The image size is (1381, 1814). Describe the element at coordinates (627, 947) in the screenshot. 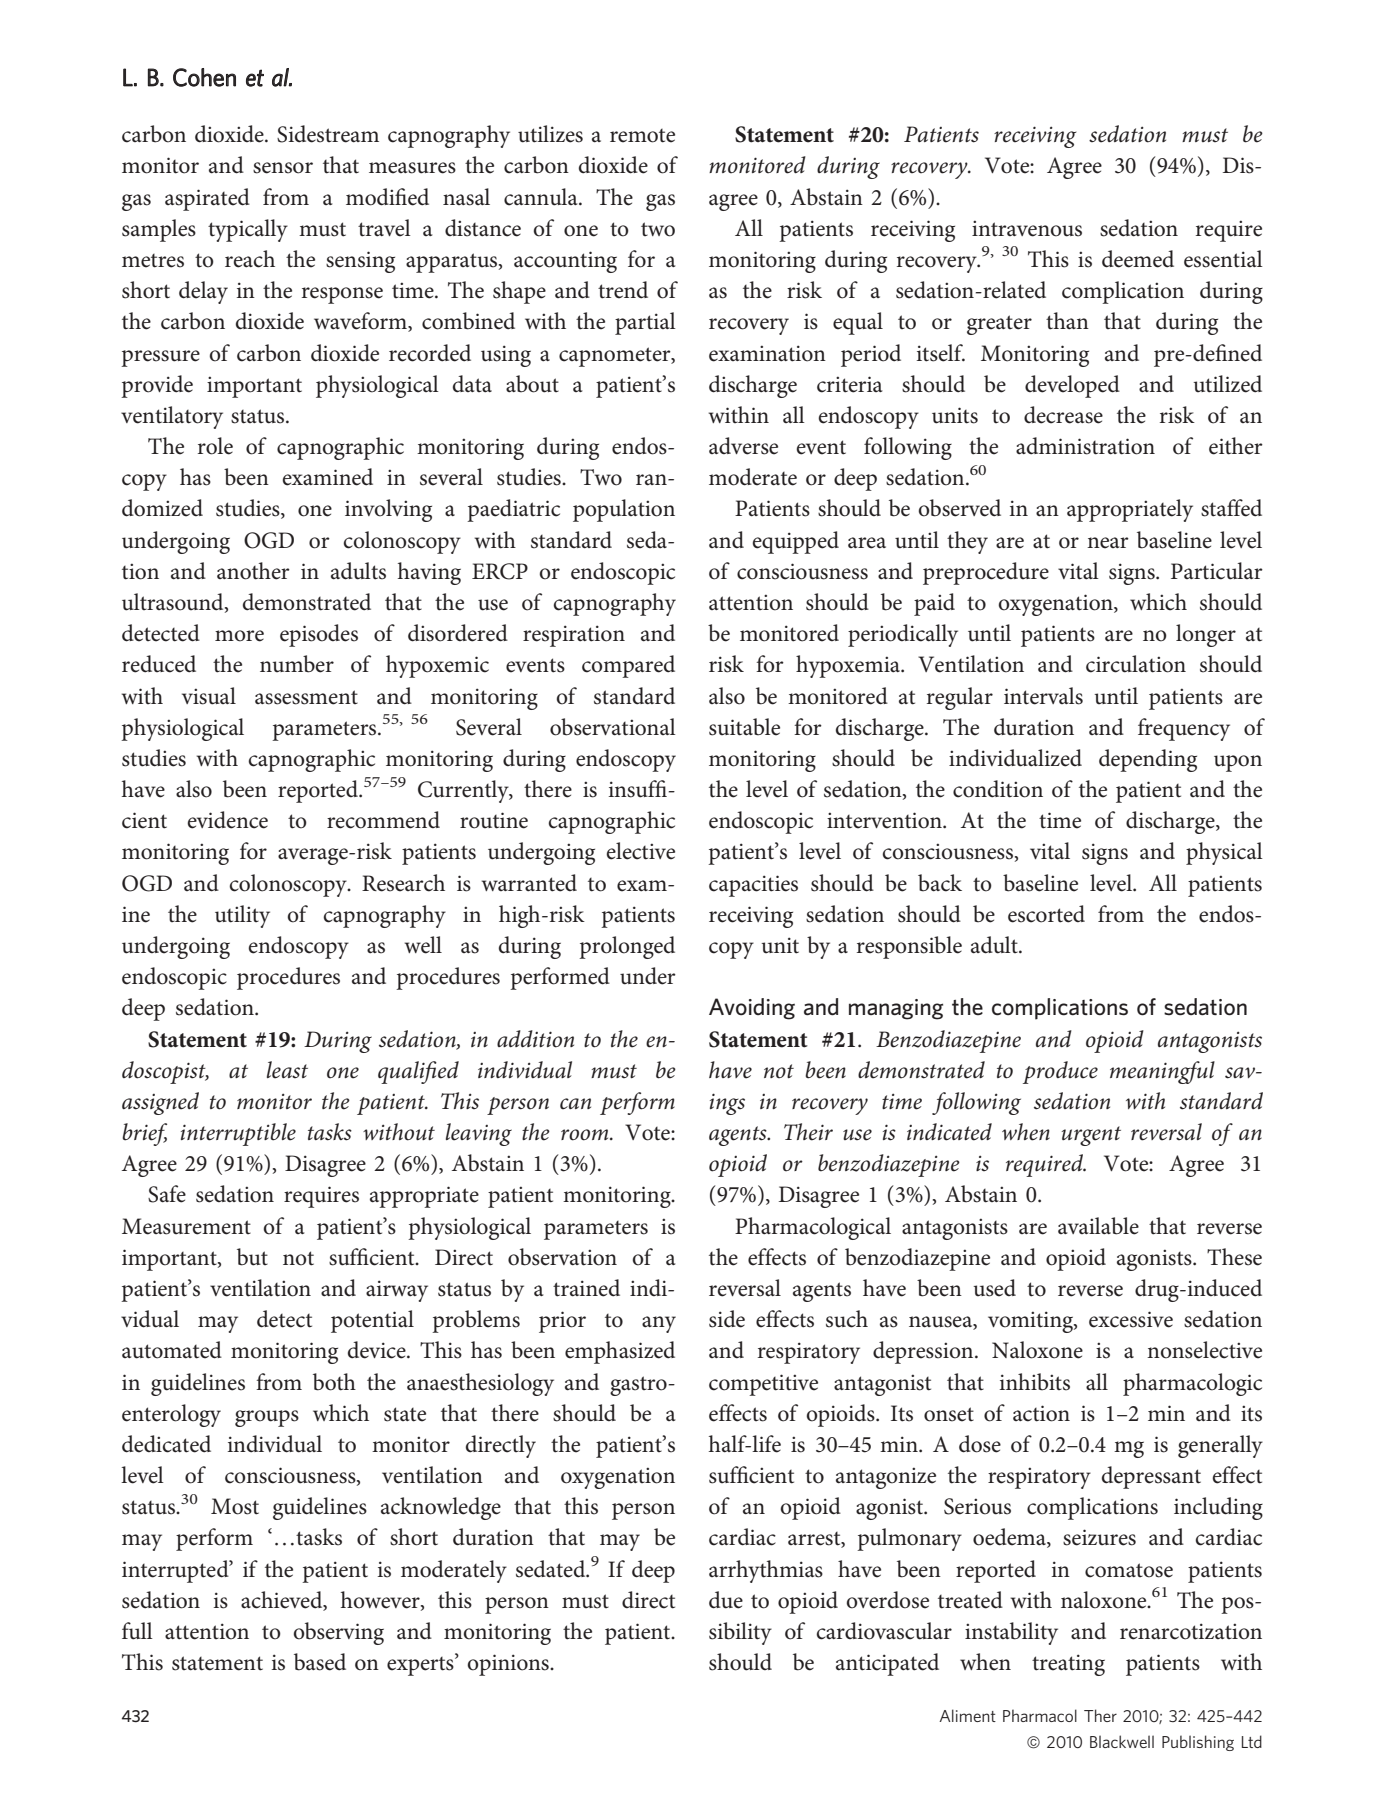

I see `prolonged` at that location.
